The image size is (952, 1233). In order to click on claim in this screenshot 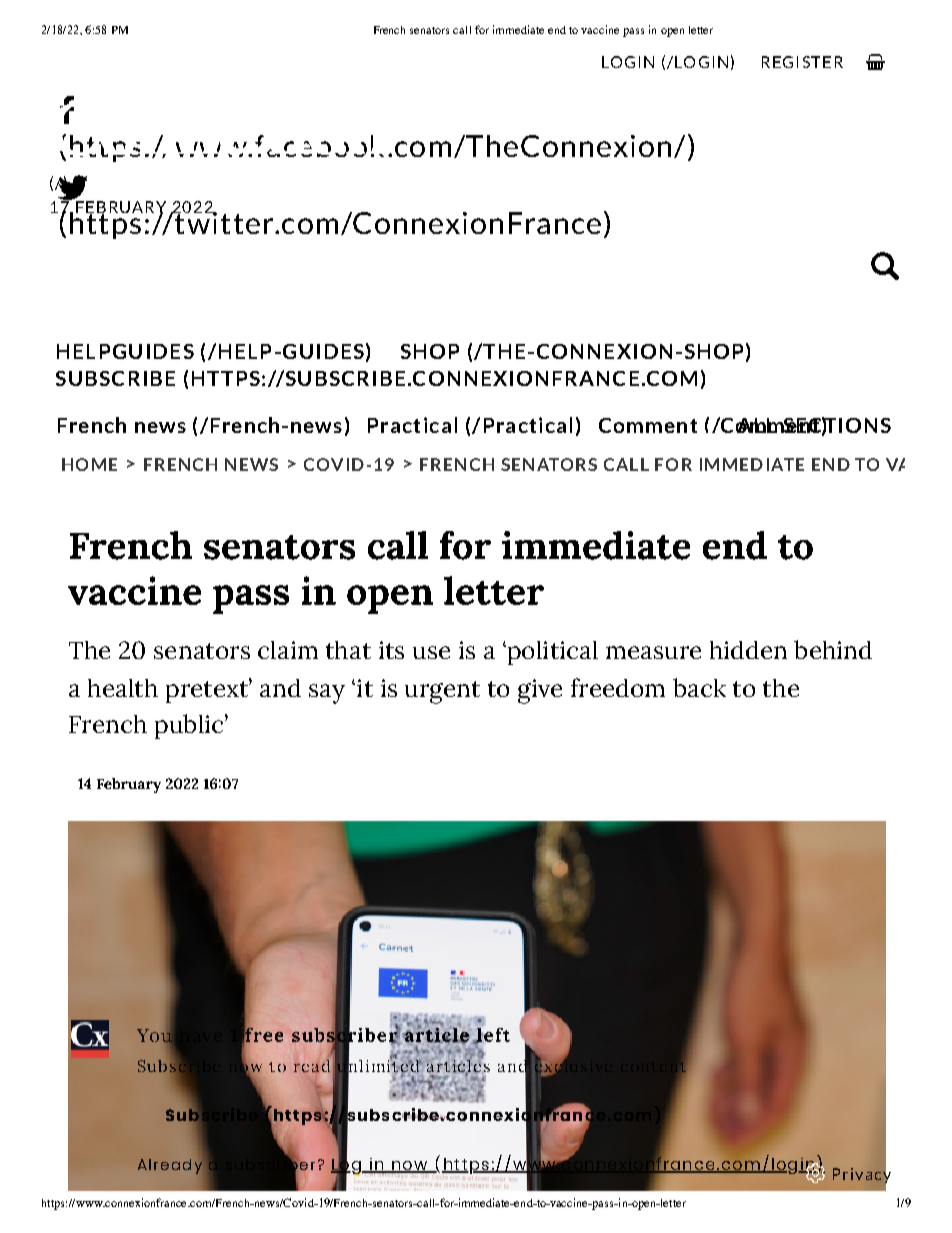, I will do `click(288, 650)`.
